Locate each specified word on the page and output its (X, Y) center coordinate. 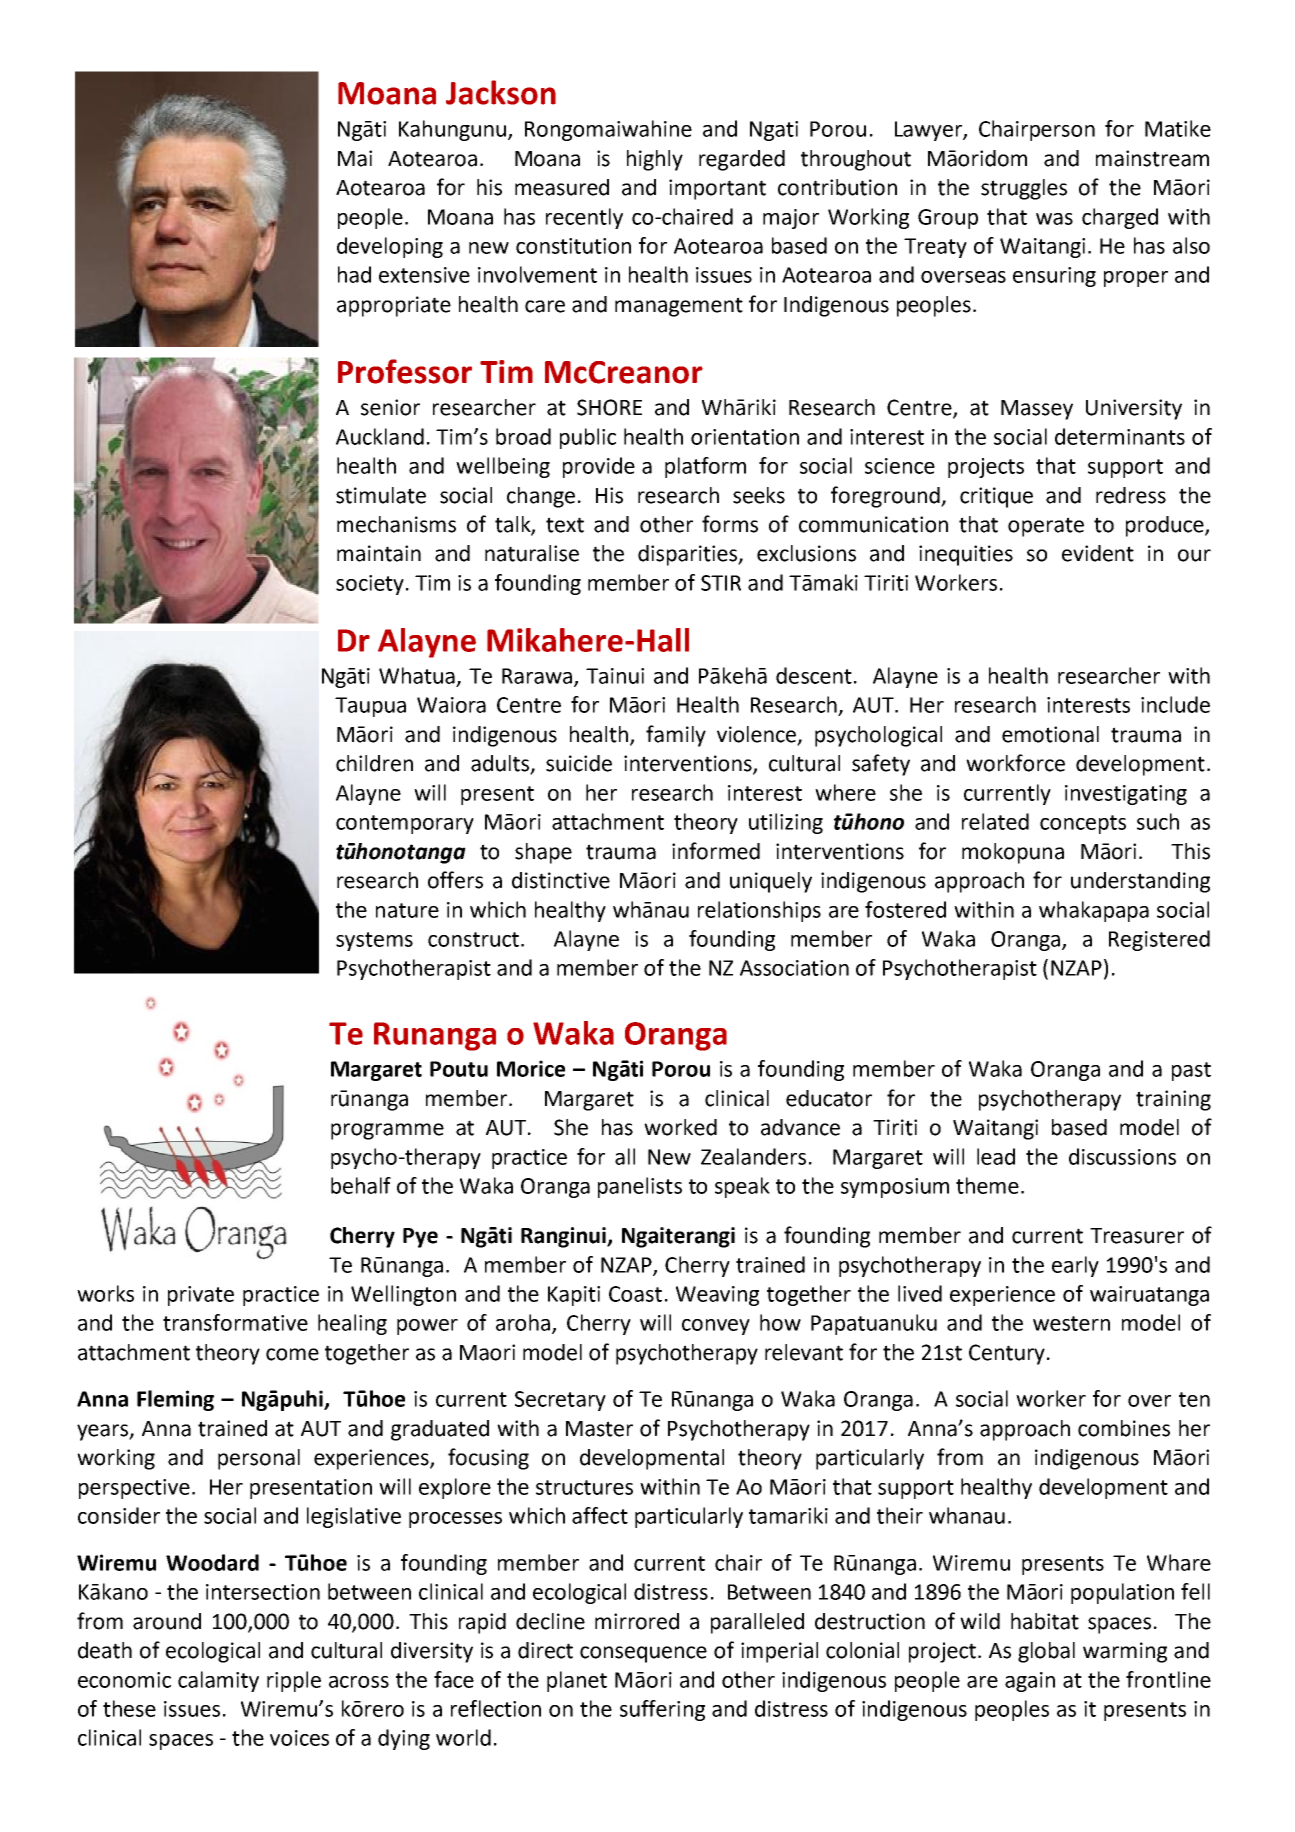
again (1030, 1682)
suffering (662, 1710)
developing (390, 247)
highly (655, 160)
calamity (218, 1681)
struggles (1024, 189)
